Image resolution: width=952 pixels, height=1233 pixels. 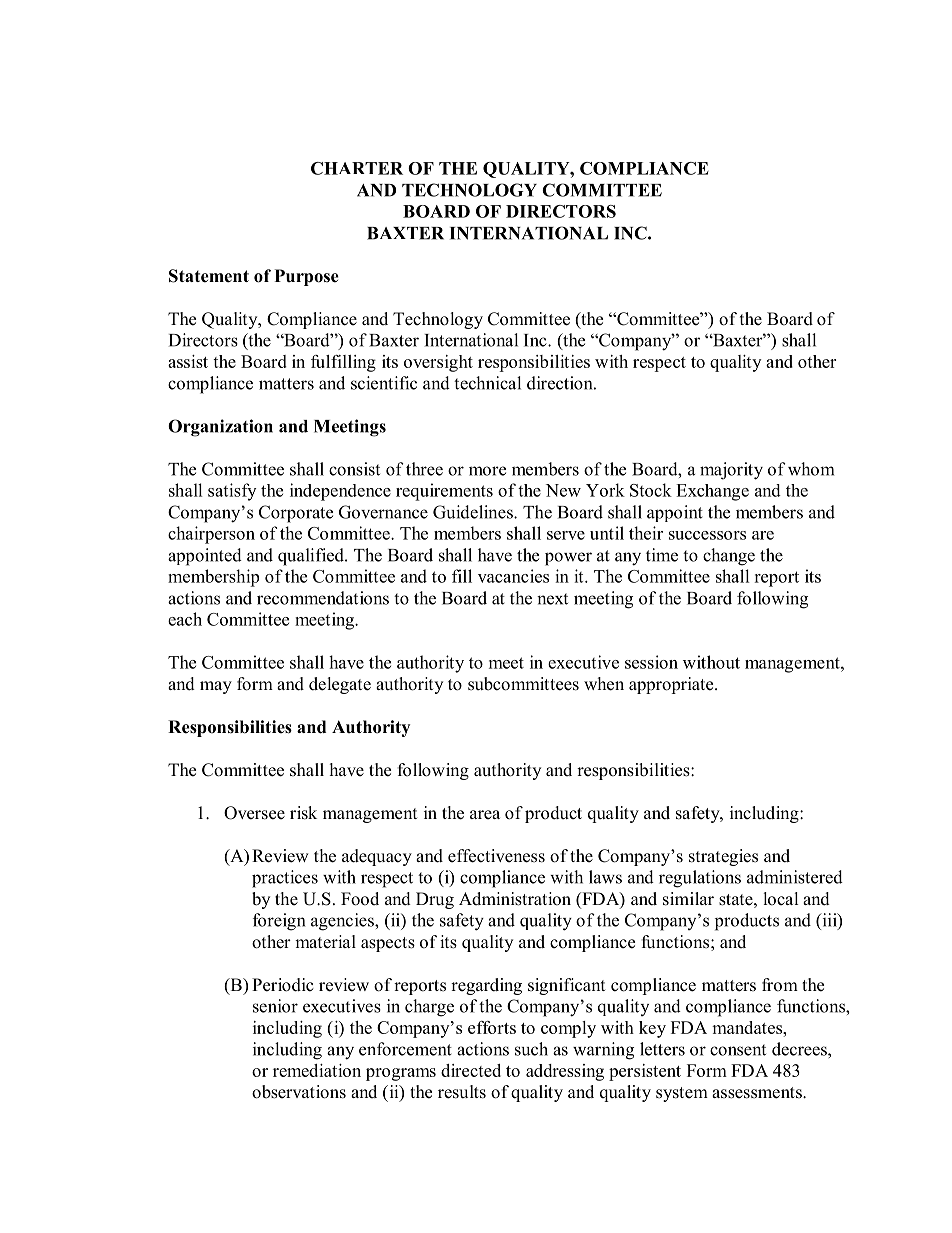 What do you see at coordinates (651, 662) in the page?
I see `session` at bounding box center [651, 662].
